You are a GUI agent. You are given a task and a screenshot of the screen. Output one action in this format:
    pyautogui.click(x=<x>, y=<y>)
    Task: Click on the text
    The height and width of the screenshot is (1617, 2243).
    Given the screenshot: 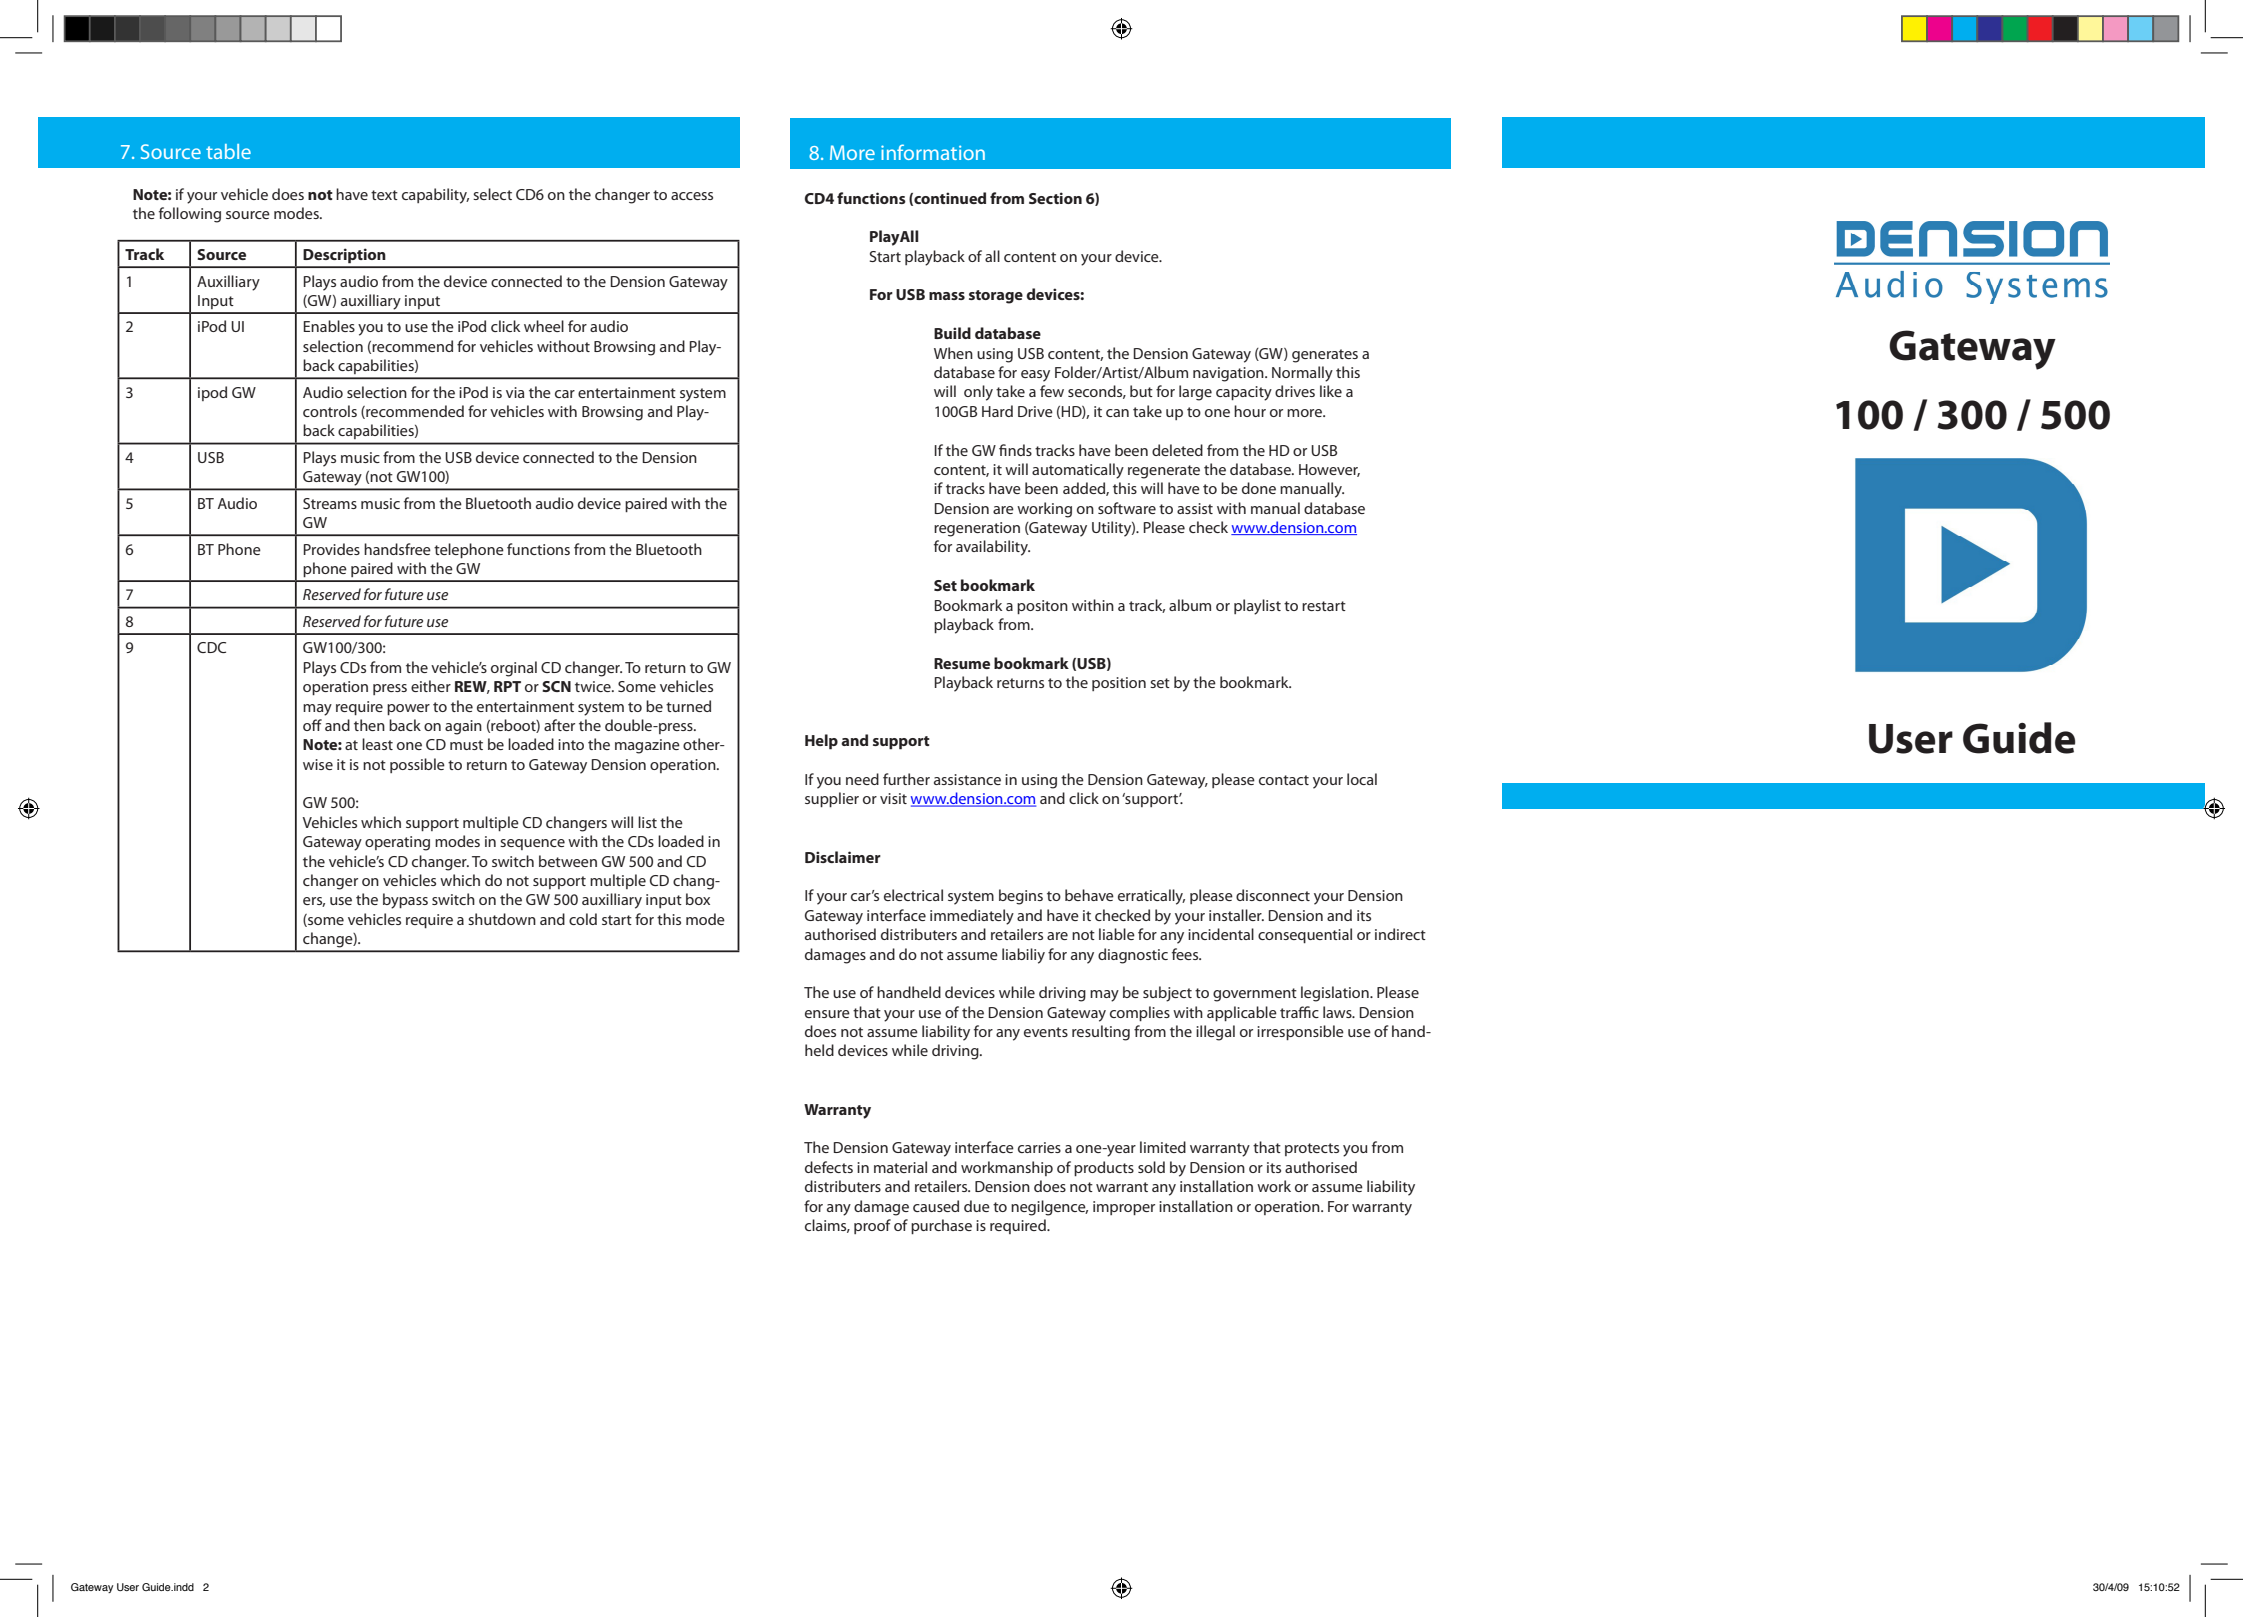 What is the action you would take?
    pyautogui.click(x=384, y=195)
